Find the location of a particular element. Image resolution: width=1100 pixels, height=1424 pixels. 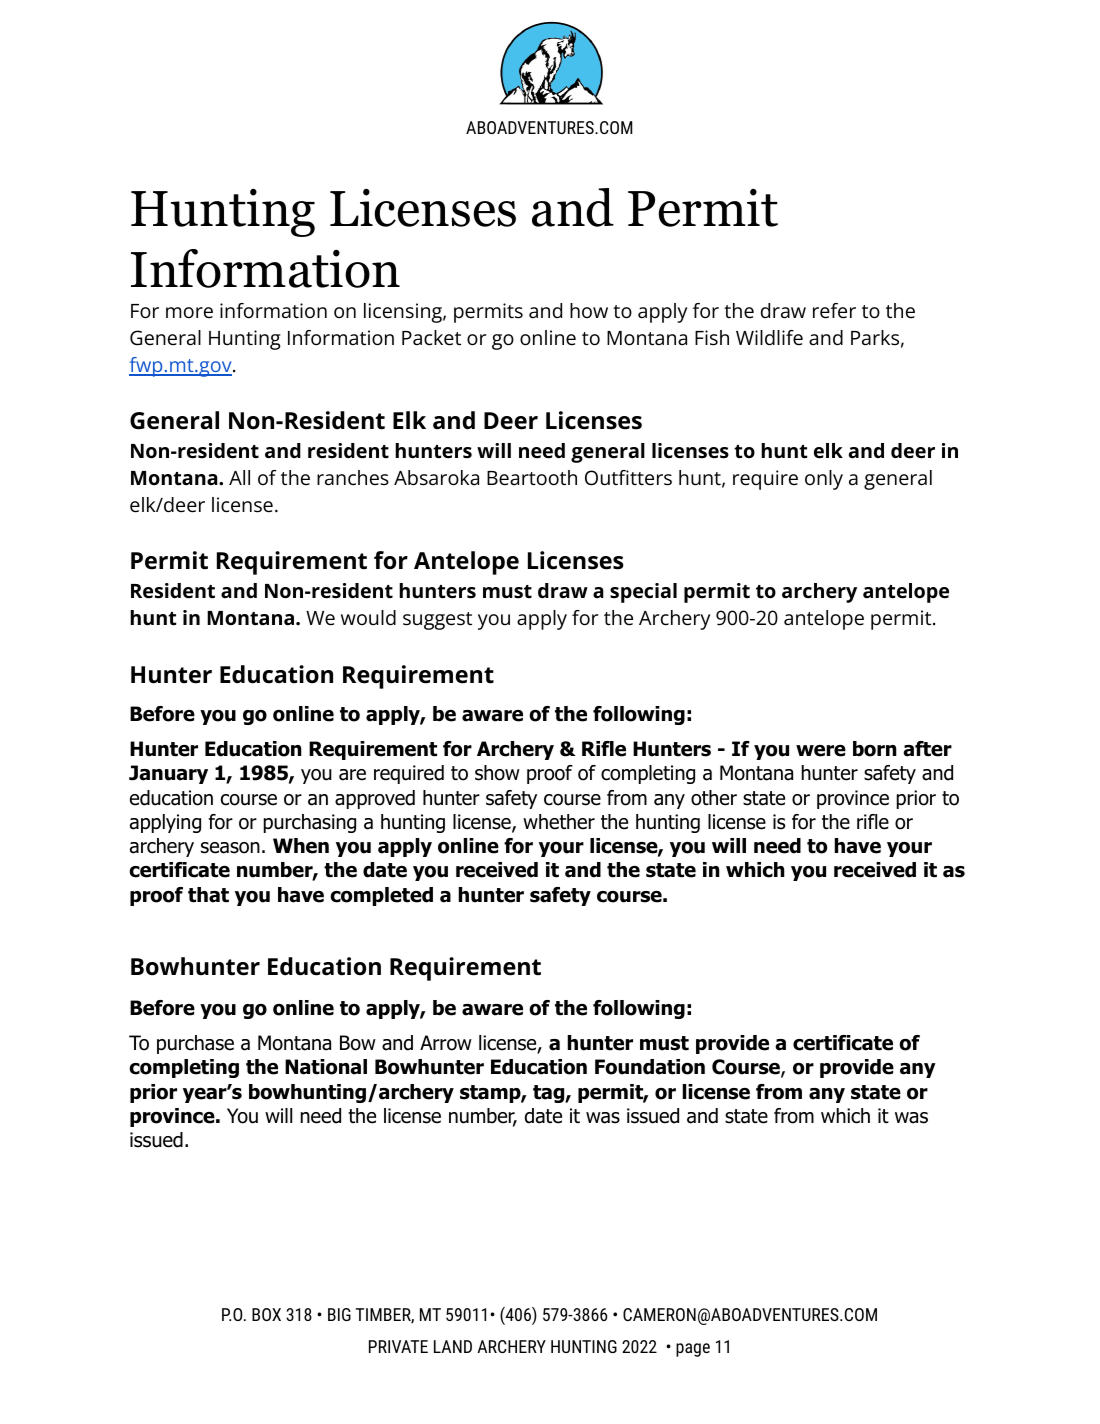

BOX is located at coordinates (266, 1314).
